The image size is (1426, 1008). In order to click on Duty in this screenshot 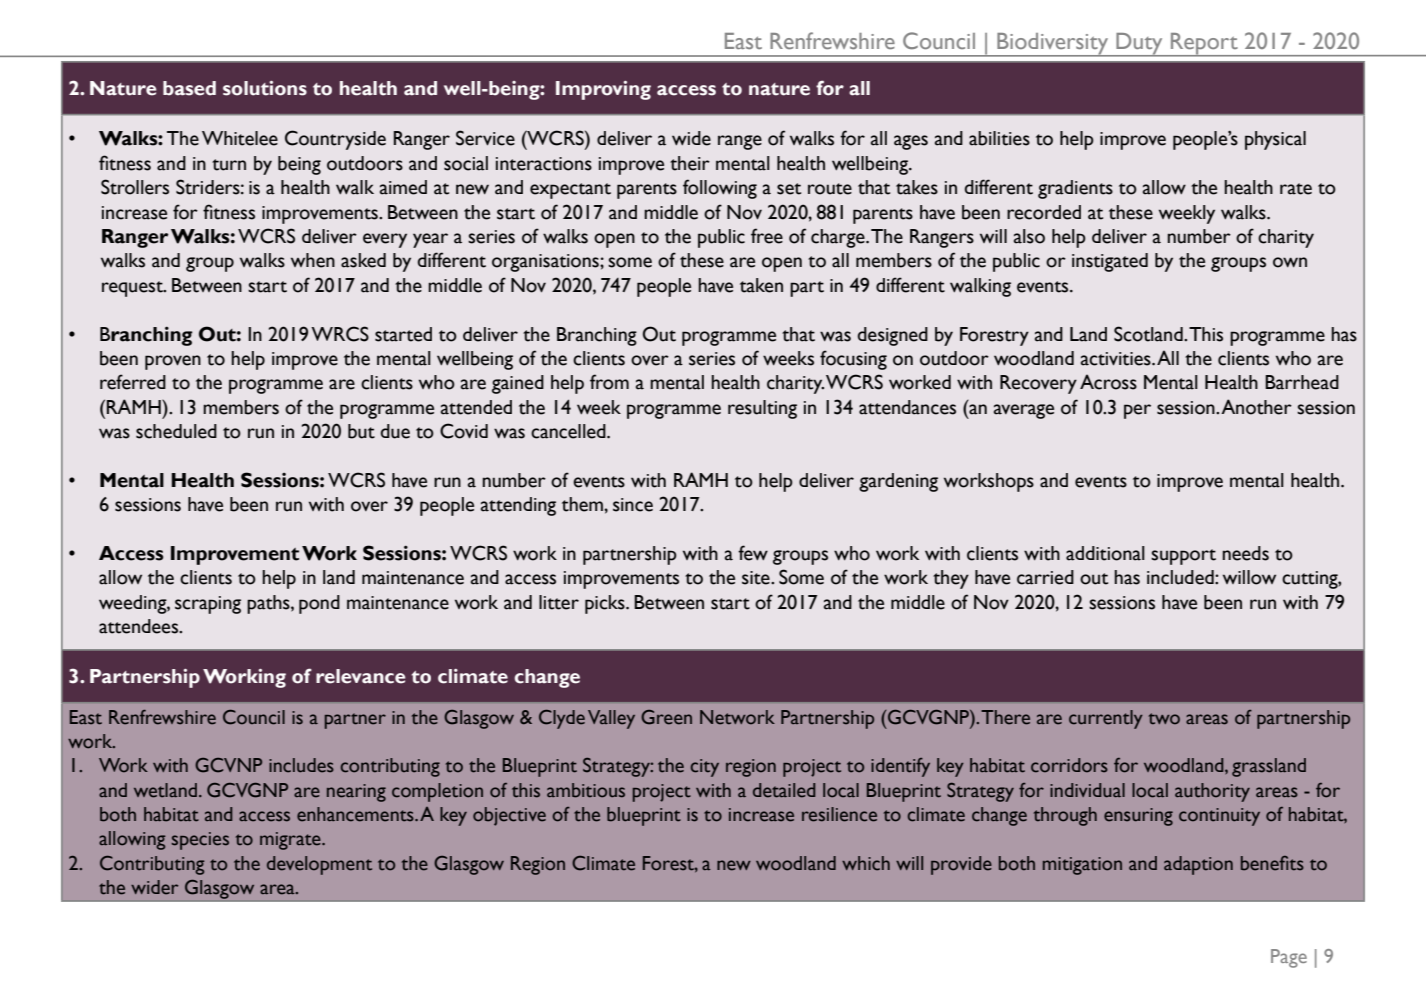, I will do `click(1139, 45)`.
